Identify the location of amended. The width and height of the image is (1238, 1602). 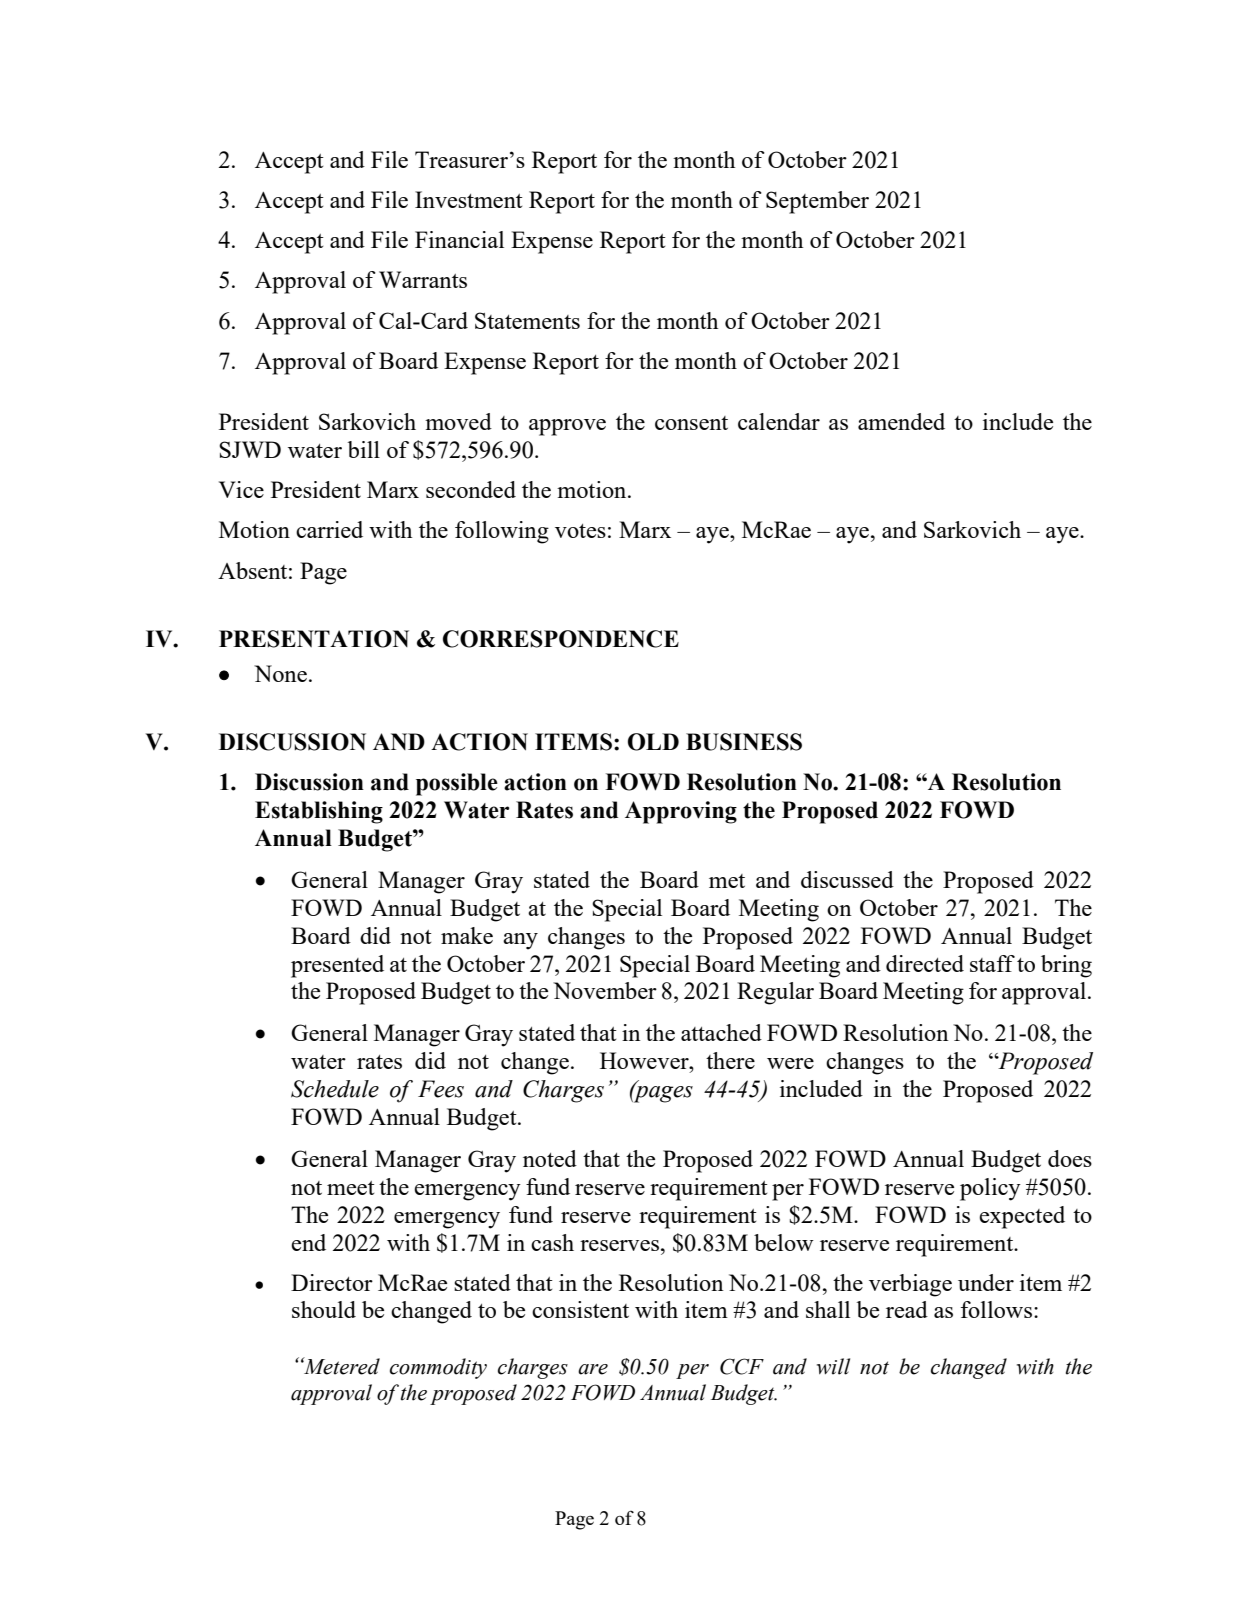
(901, 421).
